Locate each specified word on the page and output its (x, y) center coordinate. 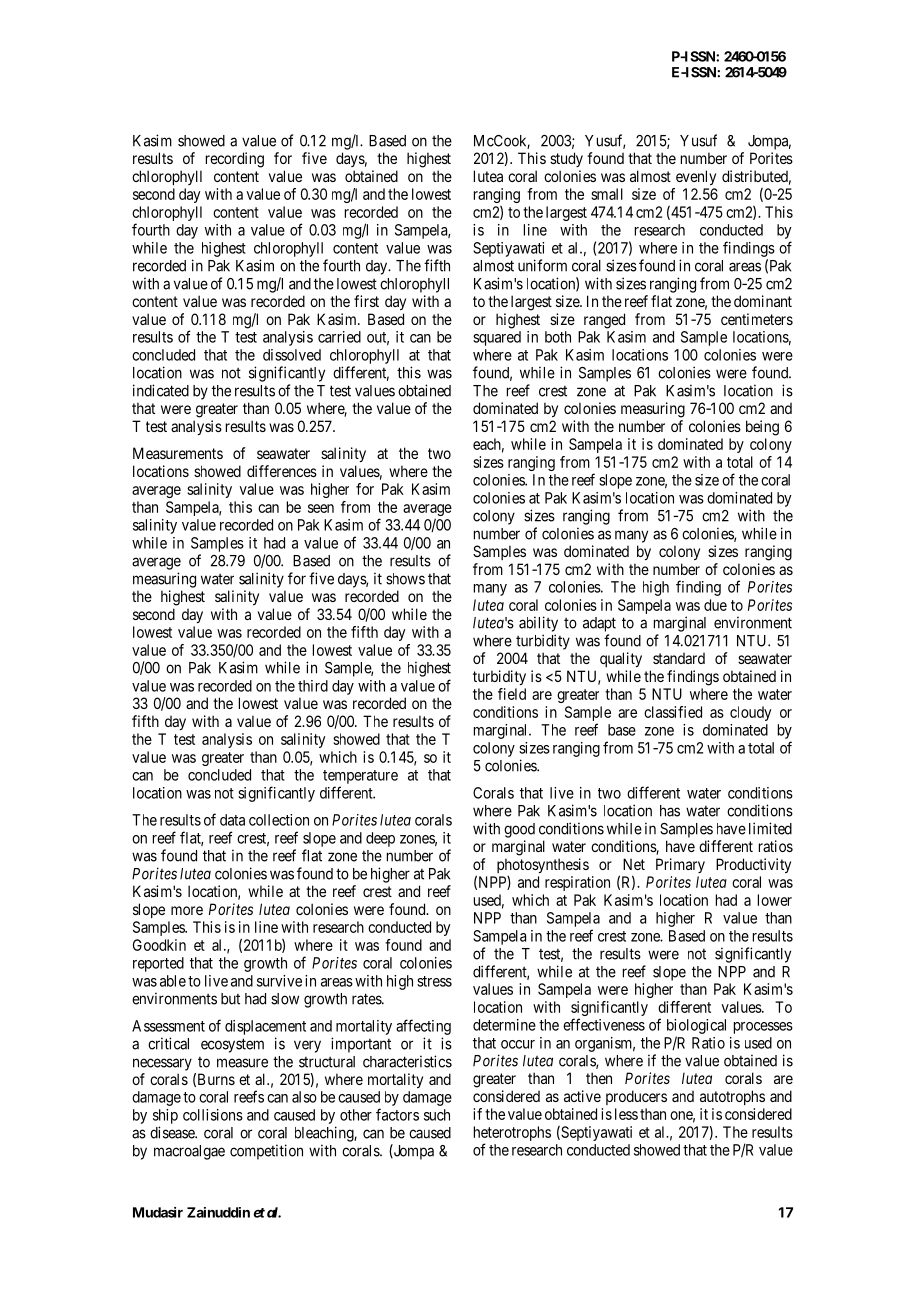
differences (282, 471)
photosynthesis (543, 865)
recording (235, 160)
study (566, 159)
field (512, 694)
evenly (696, 177)
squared (497, 338)
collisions (213, 1115)
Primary (680, 865)
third (313, 686)
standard (679, 658)
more (187, 910)
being (762, 428)
